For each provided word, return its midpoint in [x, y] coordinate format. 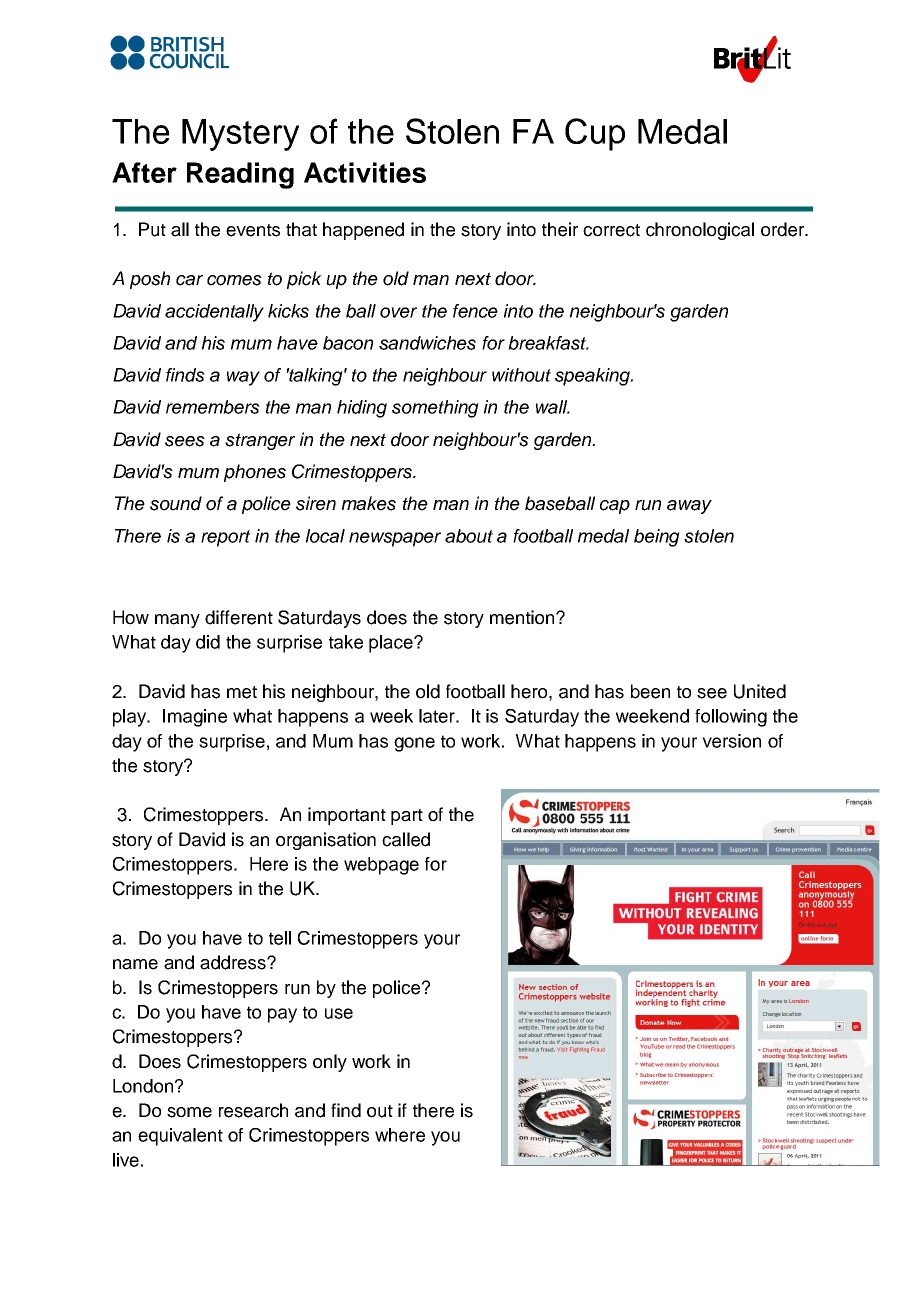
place [392, 644]
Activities [365, 172]
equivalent [180, 1137]
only [330, 1063]
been [650, 691]
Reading [240, 175]
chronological [700, 231]
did [208, 642]
